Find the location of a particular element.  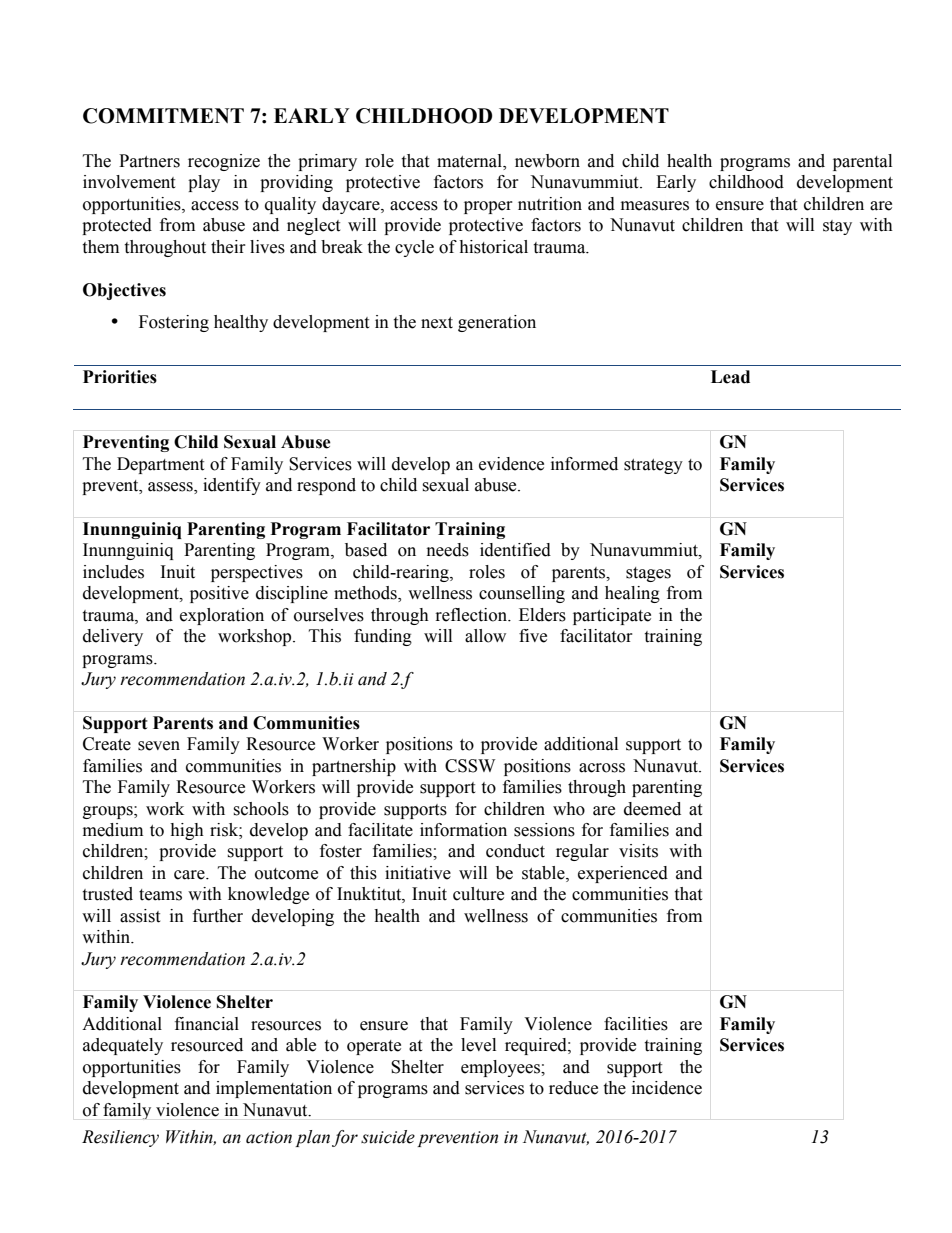

recognize is located at coordinates (224, 162).
